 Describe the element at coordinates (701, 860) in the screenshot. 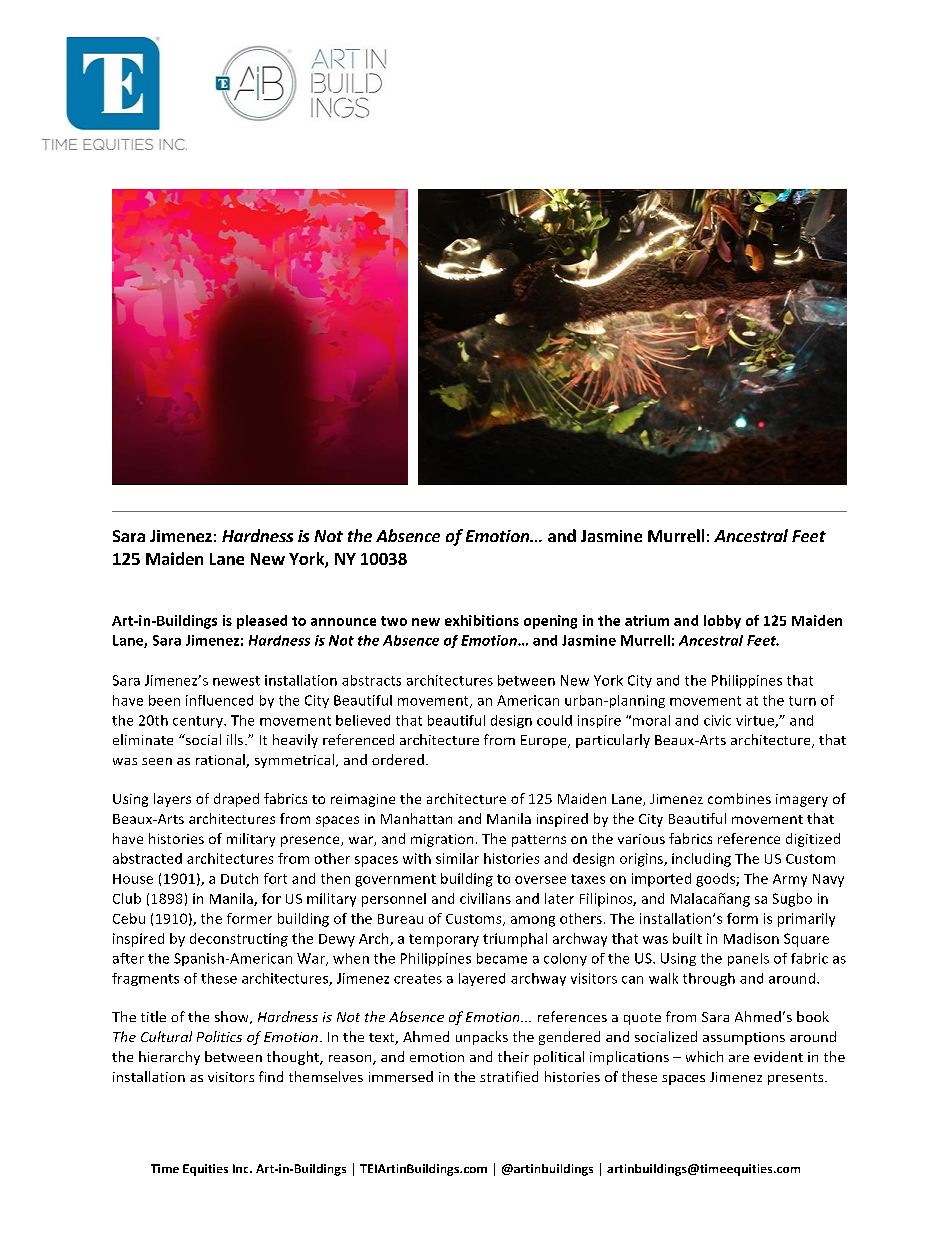

I see `including` at that location.
